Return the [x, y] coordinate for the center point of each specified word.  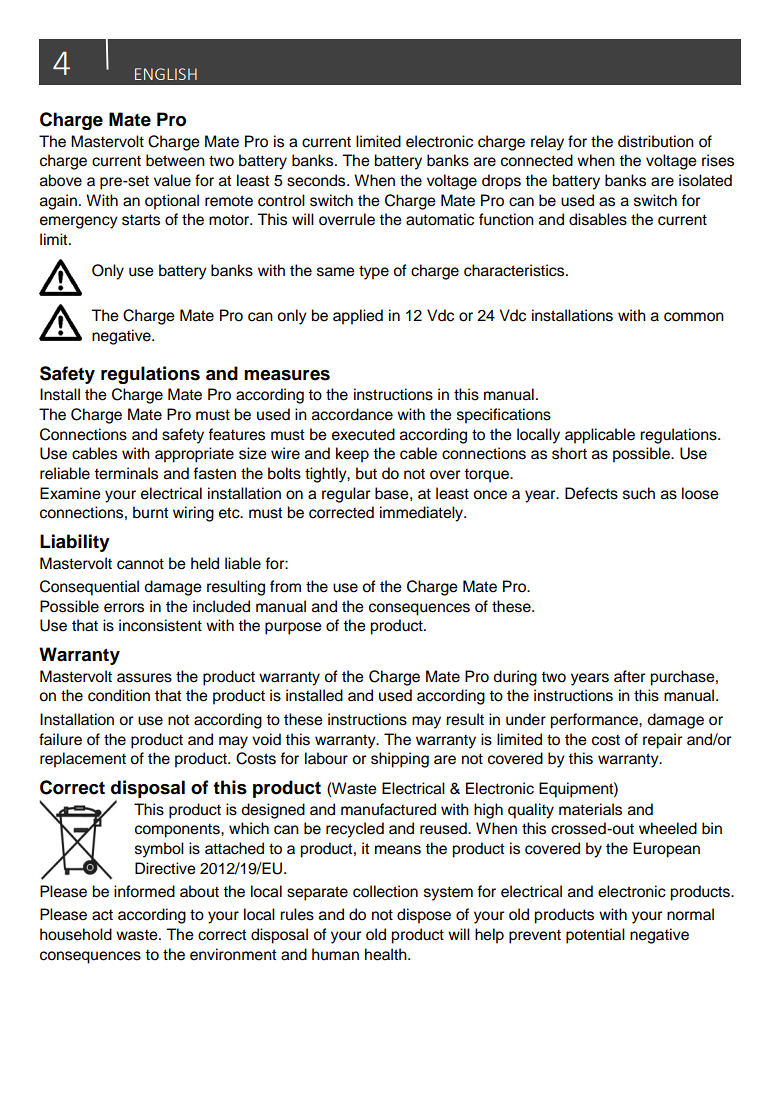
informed [144, 891]
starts [141, 220]
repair [662, 741]
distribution [656, 141]
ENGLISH [166, 74]
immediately [422, 514]
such [639, 493]
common [694, 317]
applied [358, 317]
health [387, 954]
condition [119, 695]
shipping [400, 760]
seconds [317, 180]
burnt [151, 512]
